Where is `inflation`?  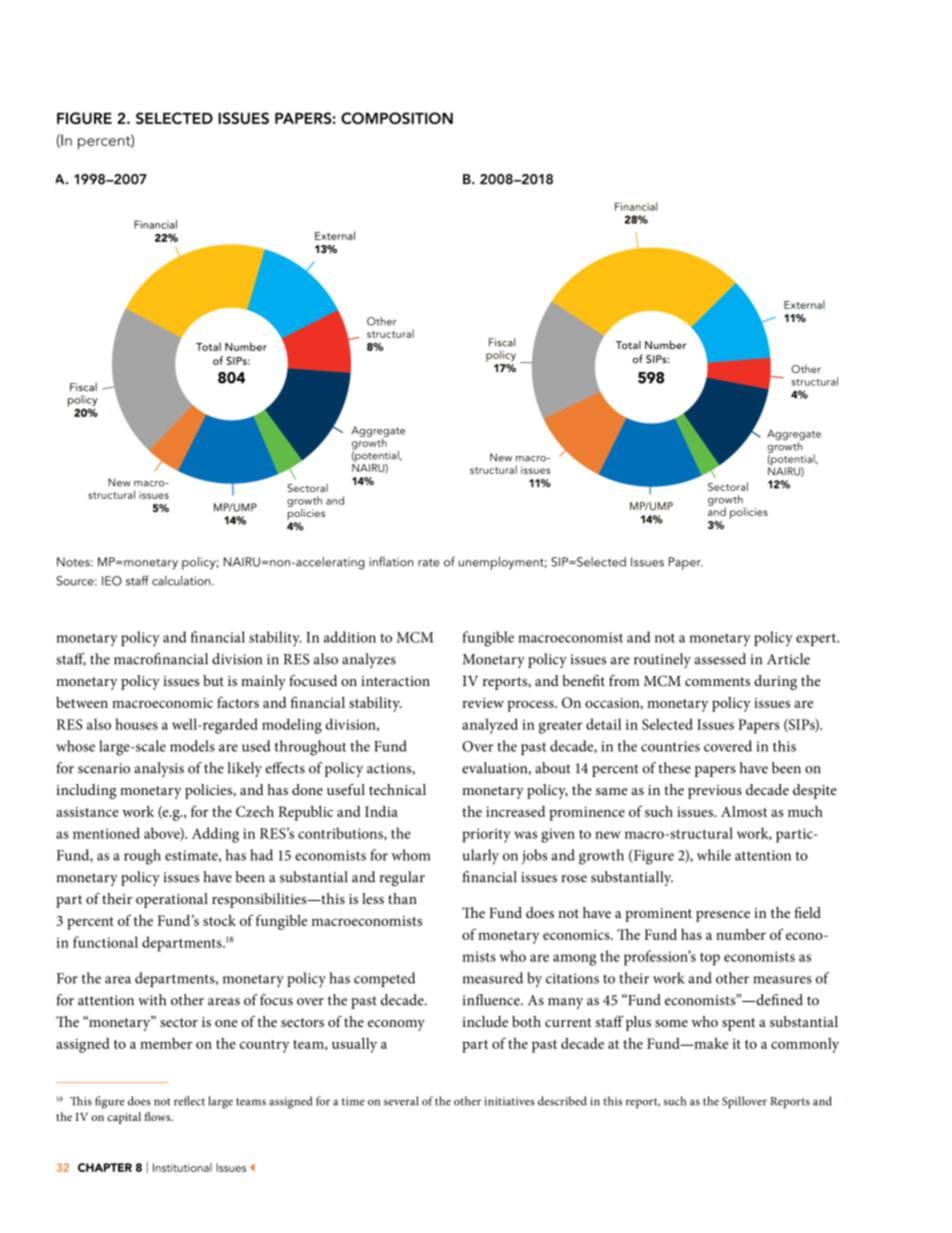 inflation is located at coordinates (391, 561).
